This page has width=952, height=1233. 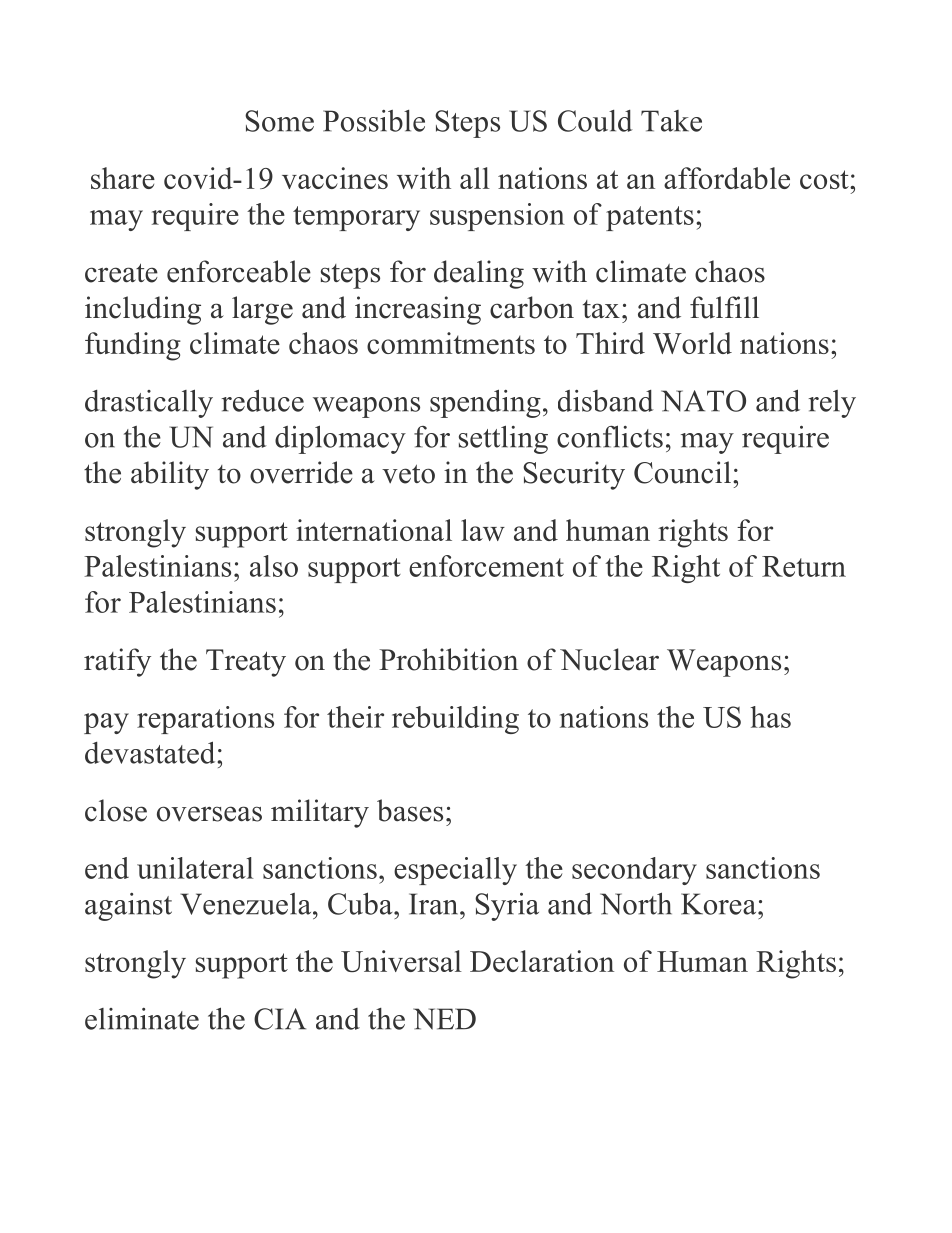 What do you see at coordinates (374, 121) in the page?
I see `Possible` at bounding box center [374, 121].
